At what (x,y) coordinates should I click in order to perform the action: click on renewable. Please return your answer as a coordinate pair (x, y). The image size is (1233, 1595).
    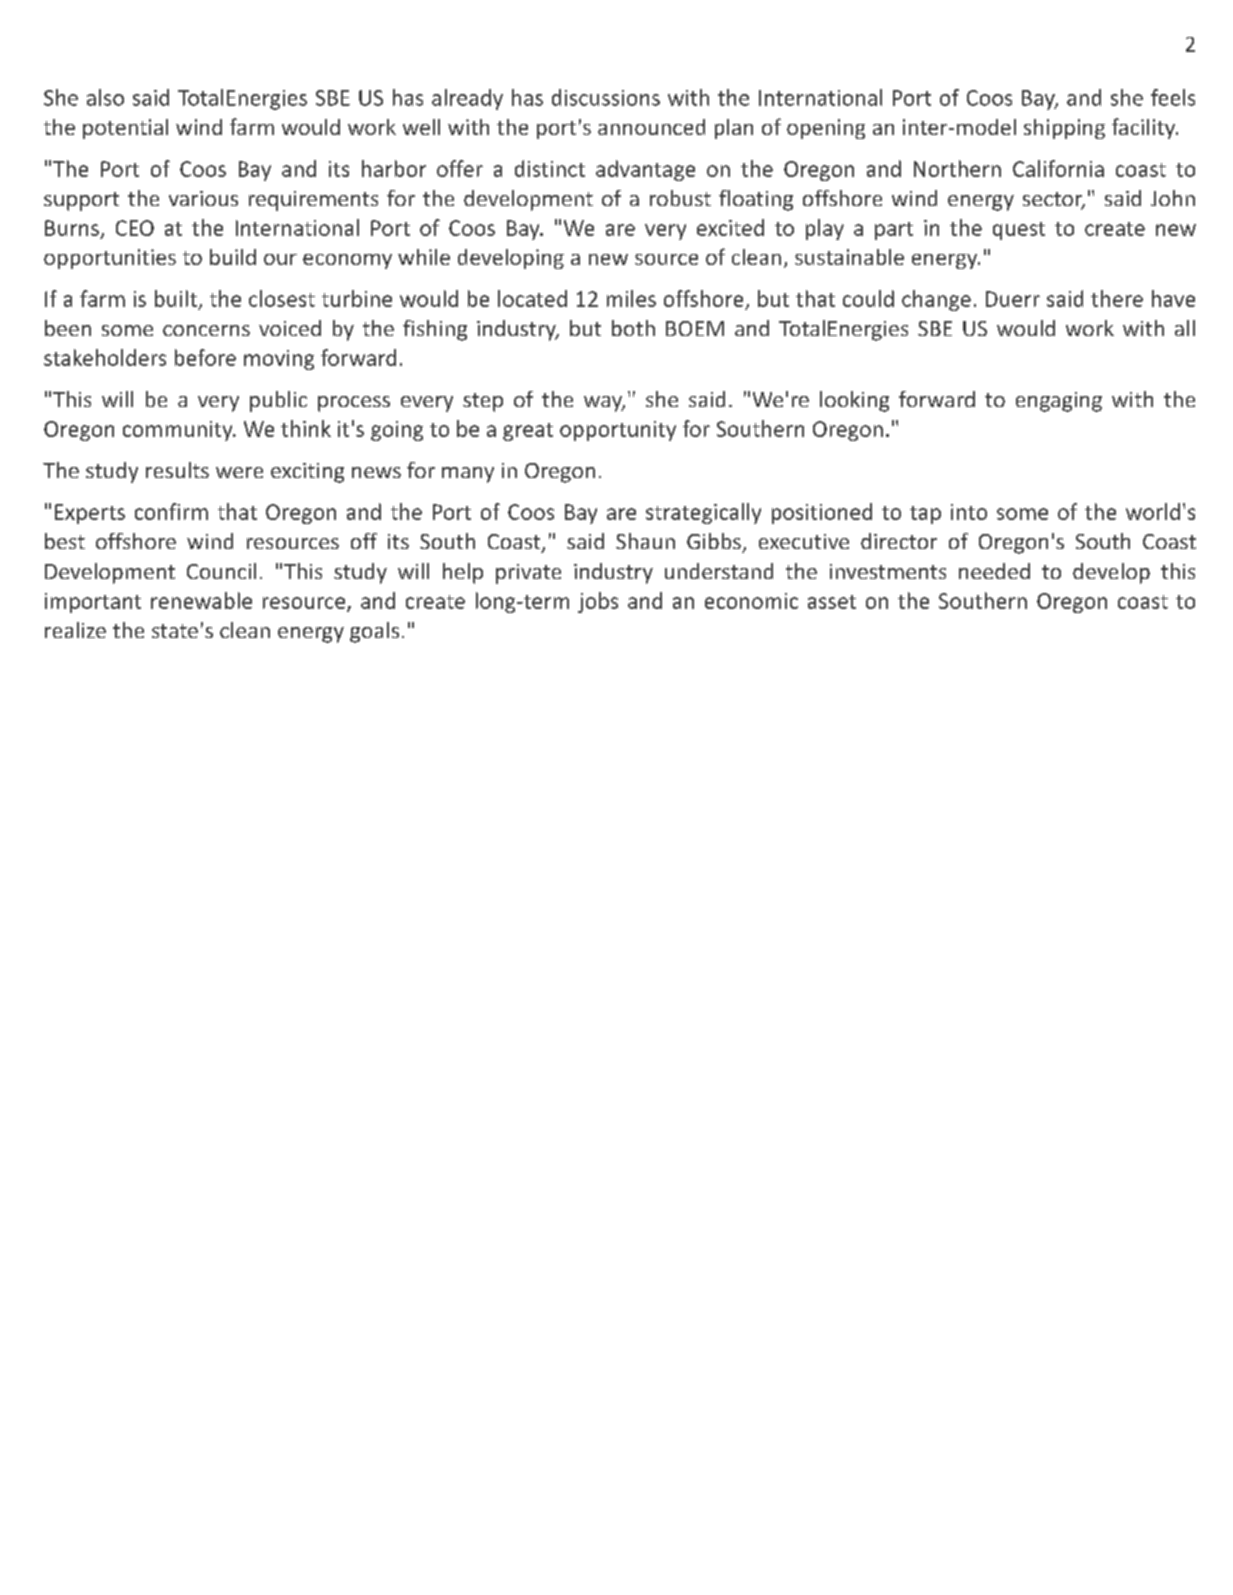
    Looking at the image, I should click on (201, 600).
